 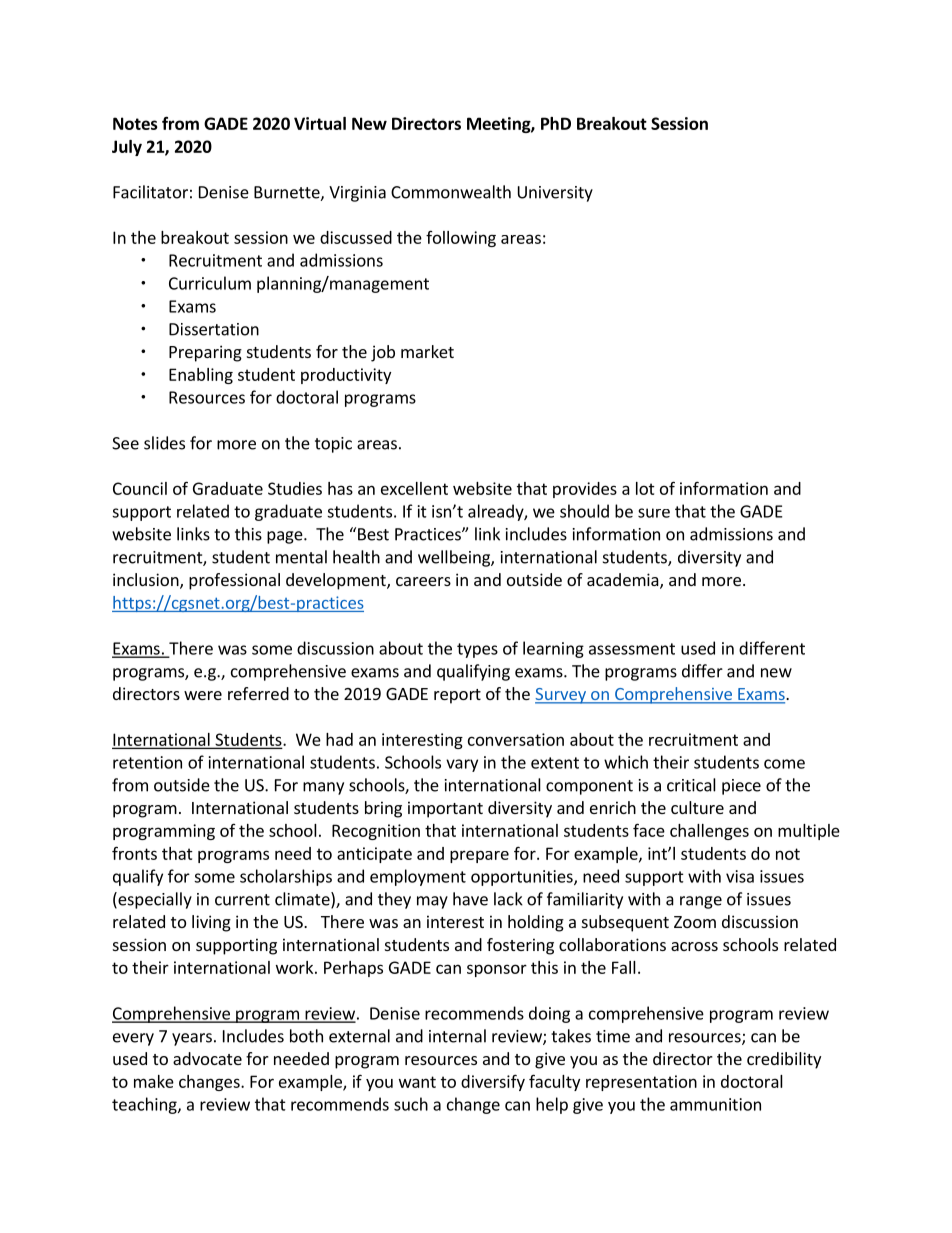 I want to click on slides, so click(x=164, y=443).
